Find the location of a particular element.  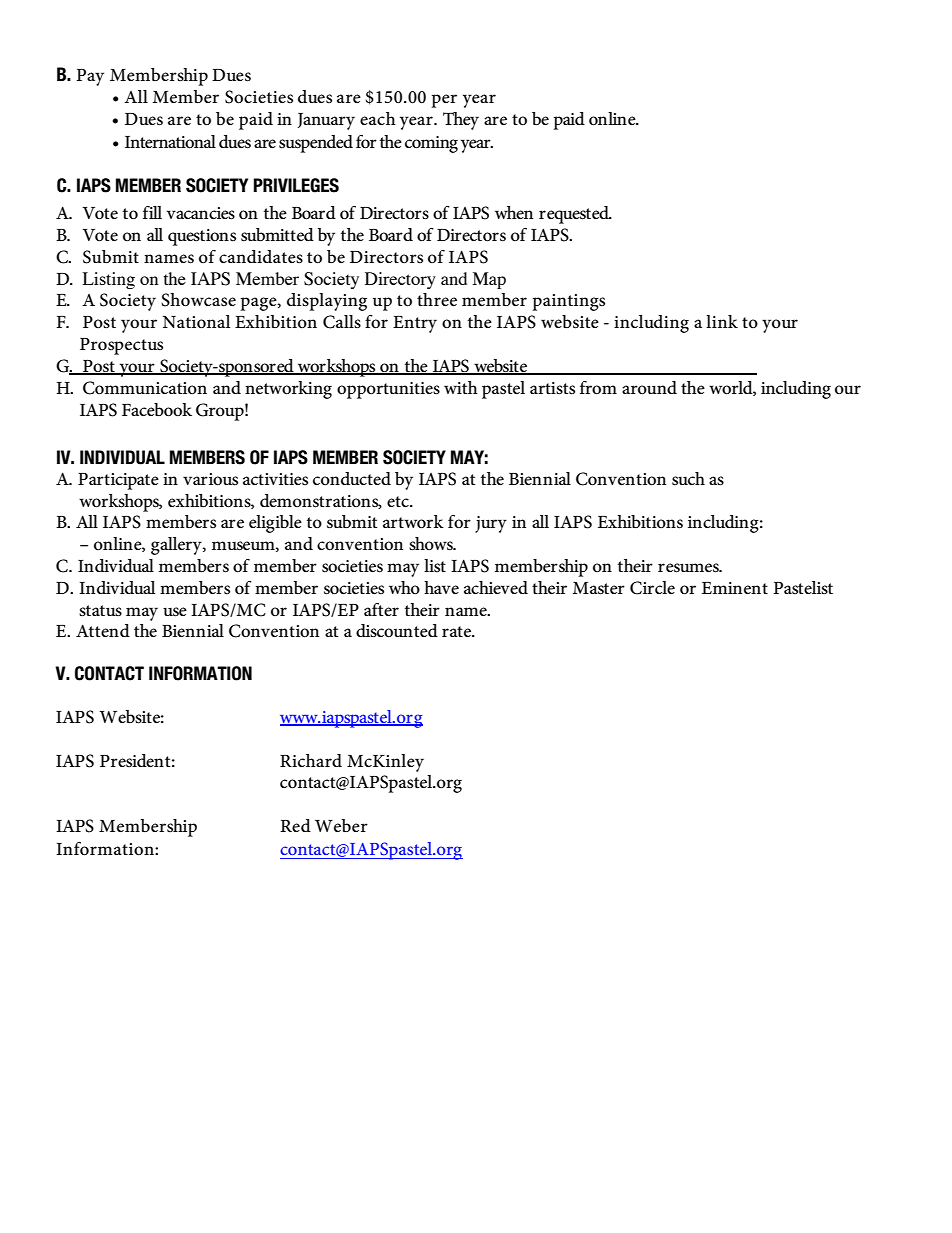

conducted is located at coordinates (352, 479).
